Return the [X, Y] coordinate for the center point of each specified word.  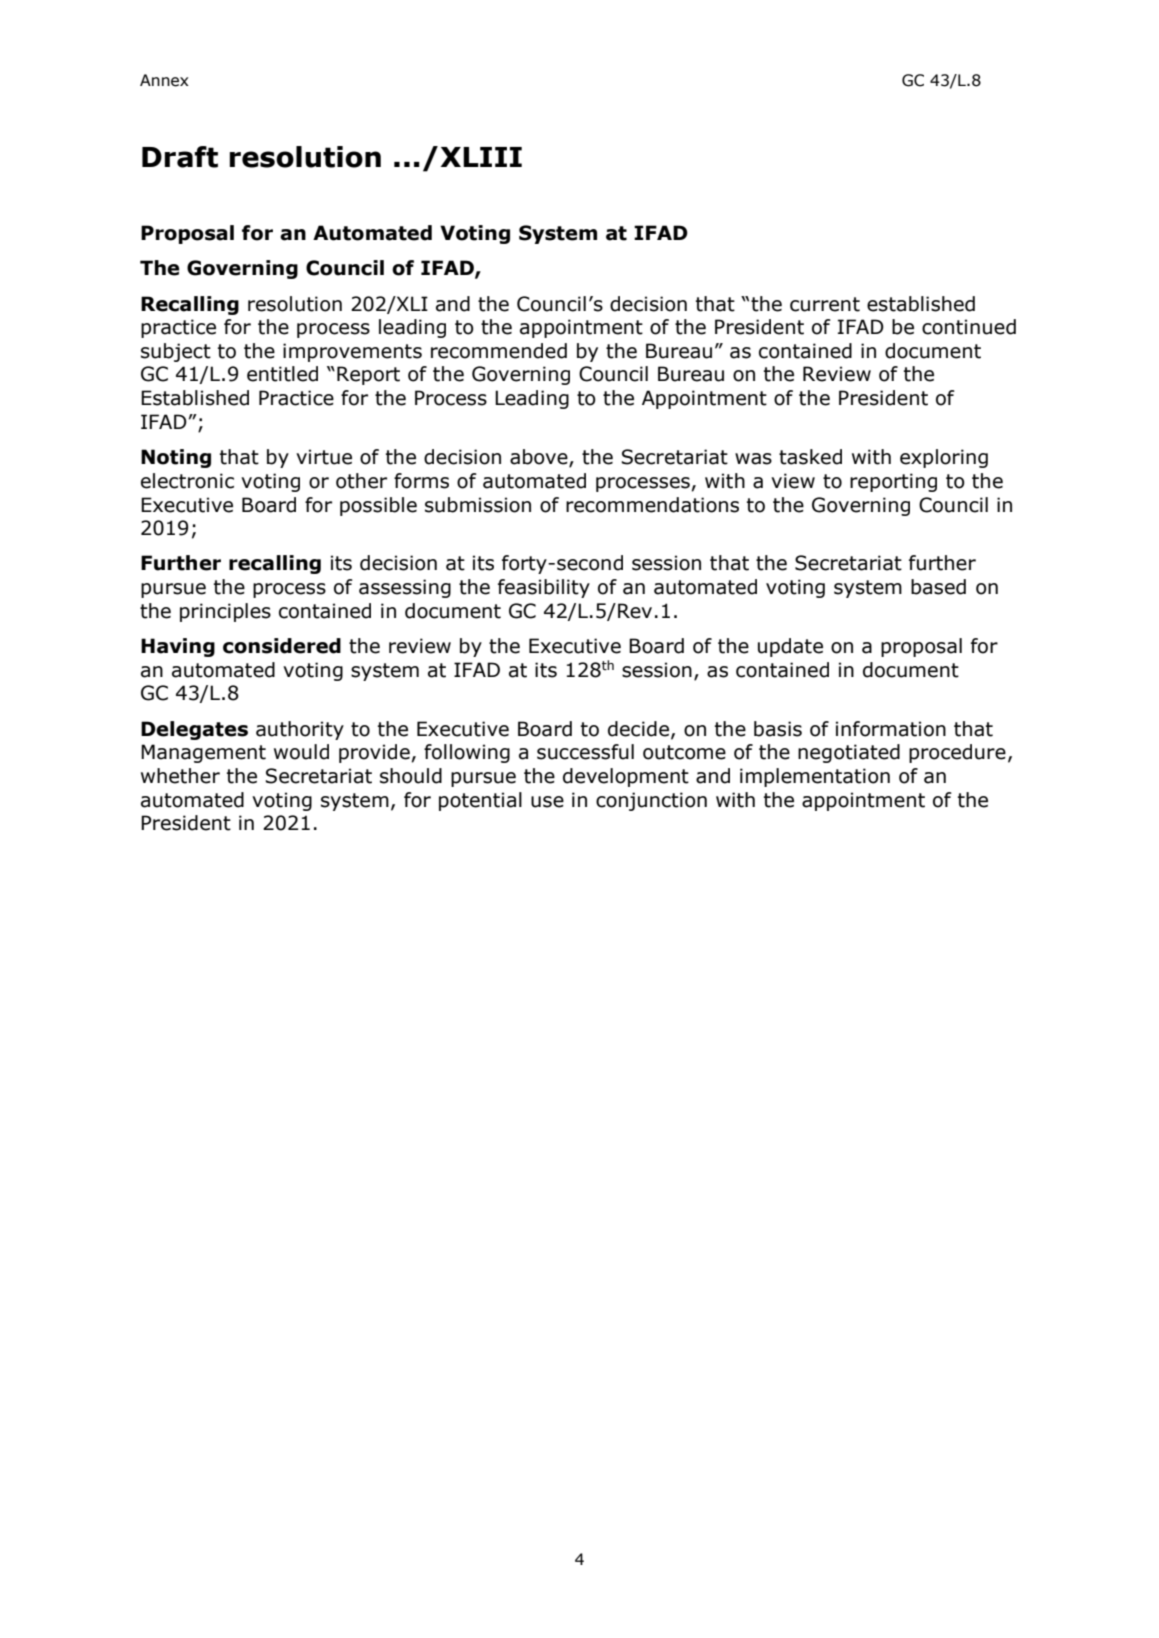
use [547, 802]
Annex [164, 80]
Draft [180, 157]
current [825, 304]
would [301, 752]
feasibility [544, 588]
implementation [815, 777]
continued [969, 327]
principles [225, 612]
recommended [499, 351]
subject [176, 352]
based [938, 587]
